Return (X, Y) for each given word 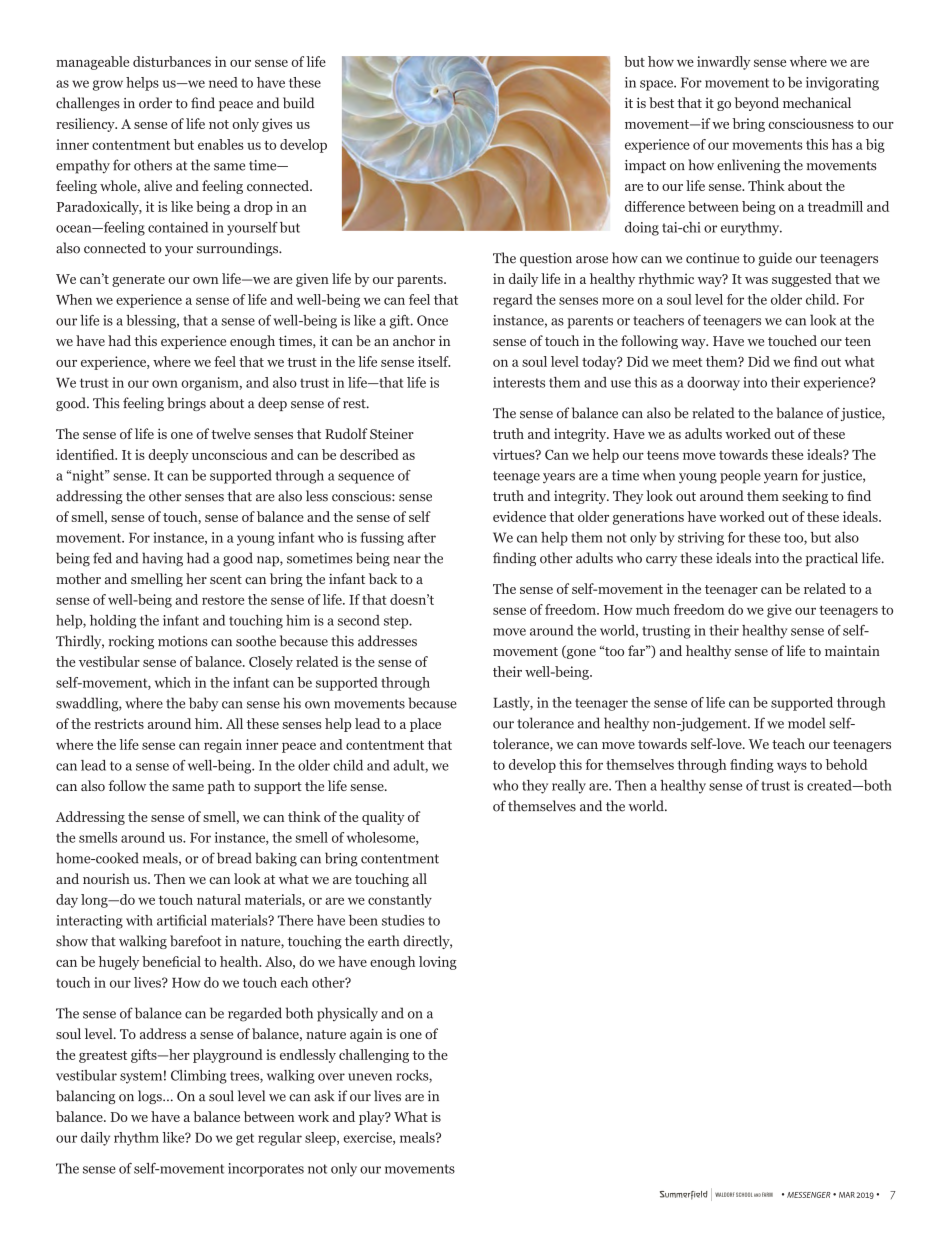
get (245, 1139)
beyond (757, 104)
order (155, 103)
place (425, 725)
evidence (519, 516)
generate (138, 281)
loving (438, 963)
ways (792, 767)
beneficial (171, 961)
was (756, 280)
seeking (805, 497)
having (162, 559)
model (806, 723)
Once (432, 320)
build (299, 103)
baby (204, 704)
